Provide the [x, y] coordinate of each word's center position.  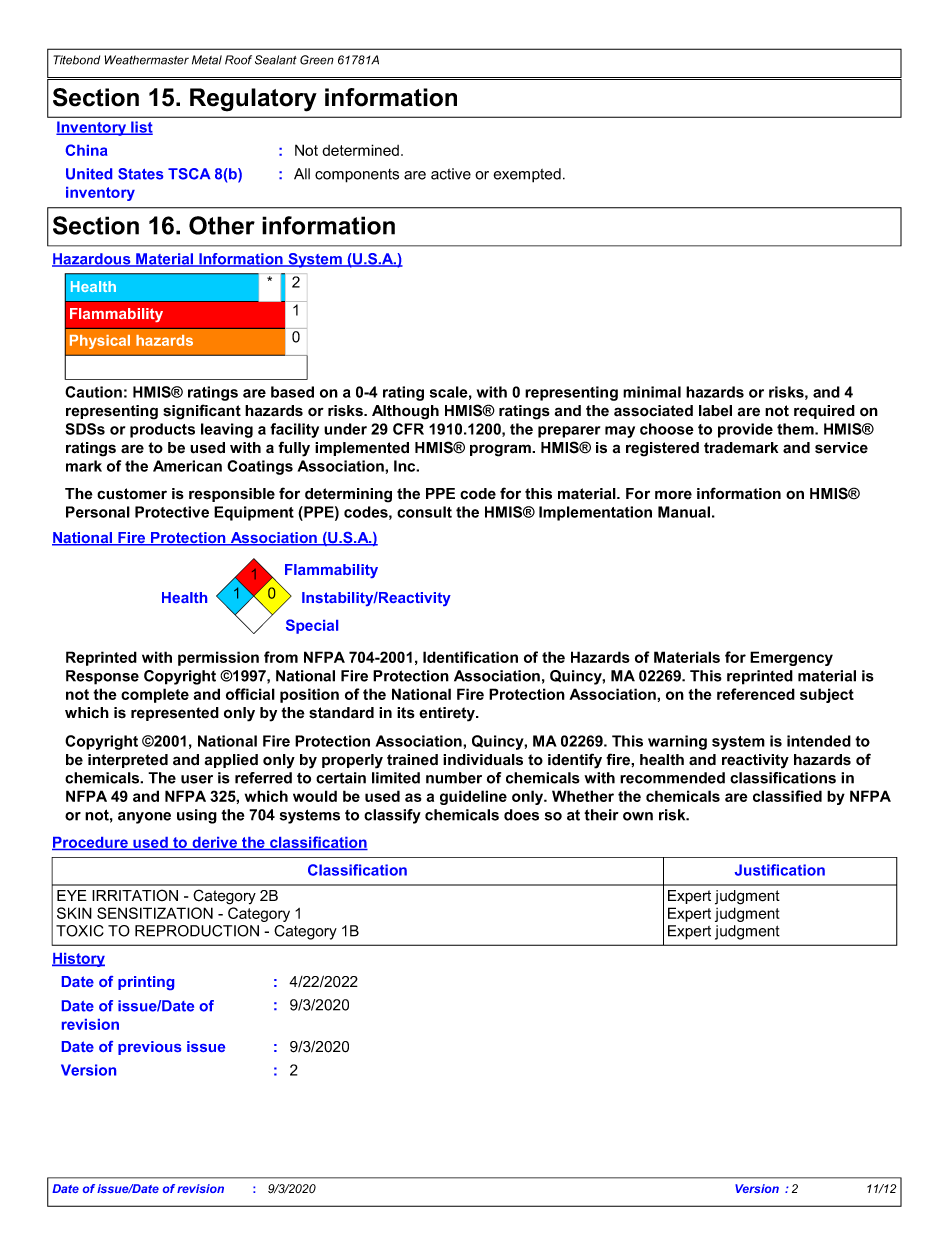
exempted [527, 175]
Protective [172, 512]
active [451, 174]
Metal [207, 60]
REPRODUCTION [197, 931]
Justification [780, 870]
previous [149, 1048]
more [673, 495]
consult [424, 512]
